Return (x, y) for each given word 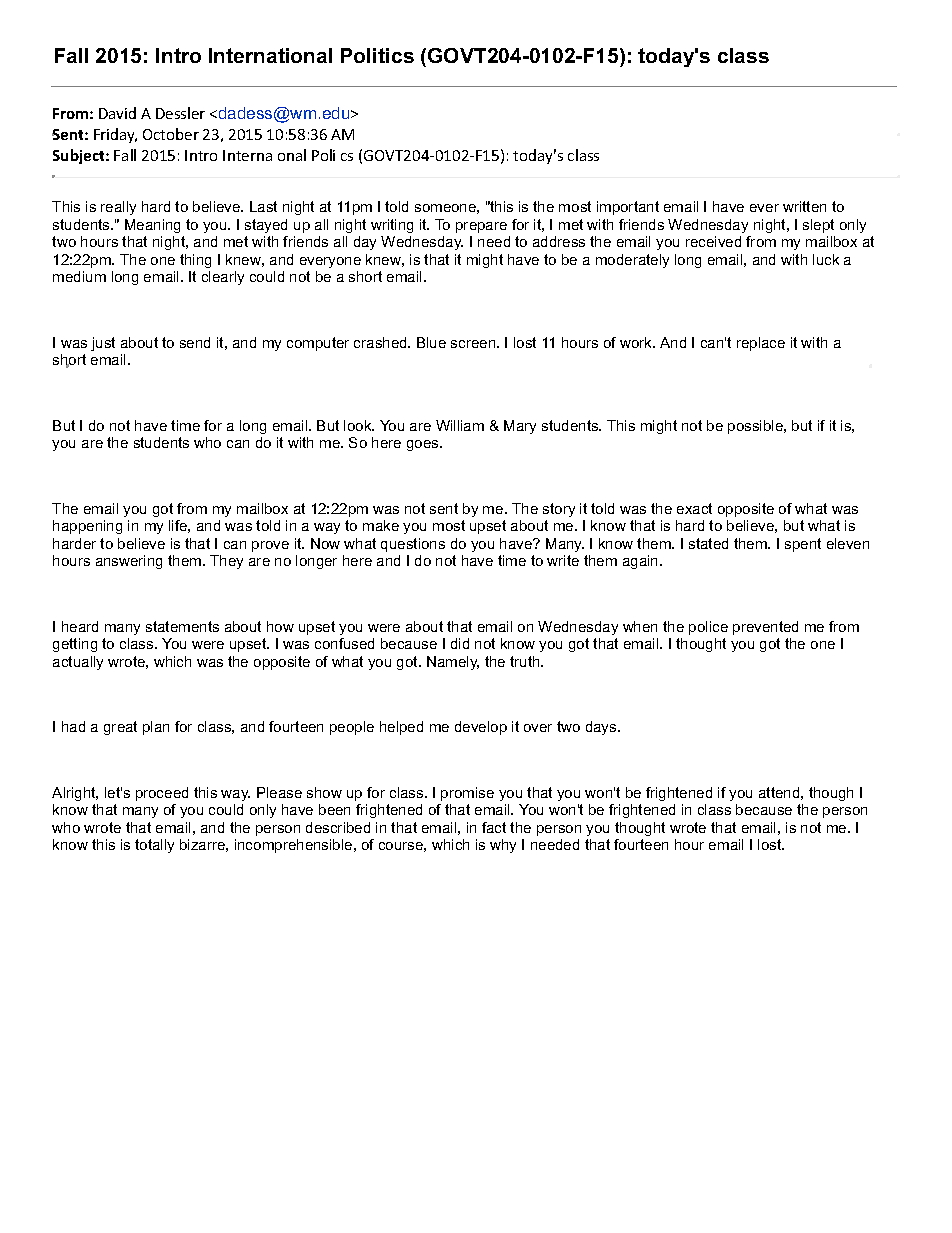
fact (494, 827)
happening (87, 527)
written (804, 206)
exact (694, 508)
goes (424, 445)
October (171, 134)
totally (154, 846)
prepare (481, 227)
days (602, 728)
